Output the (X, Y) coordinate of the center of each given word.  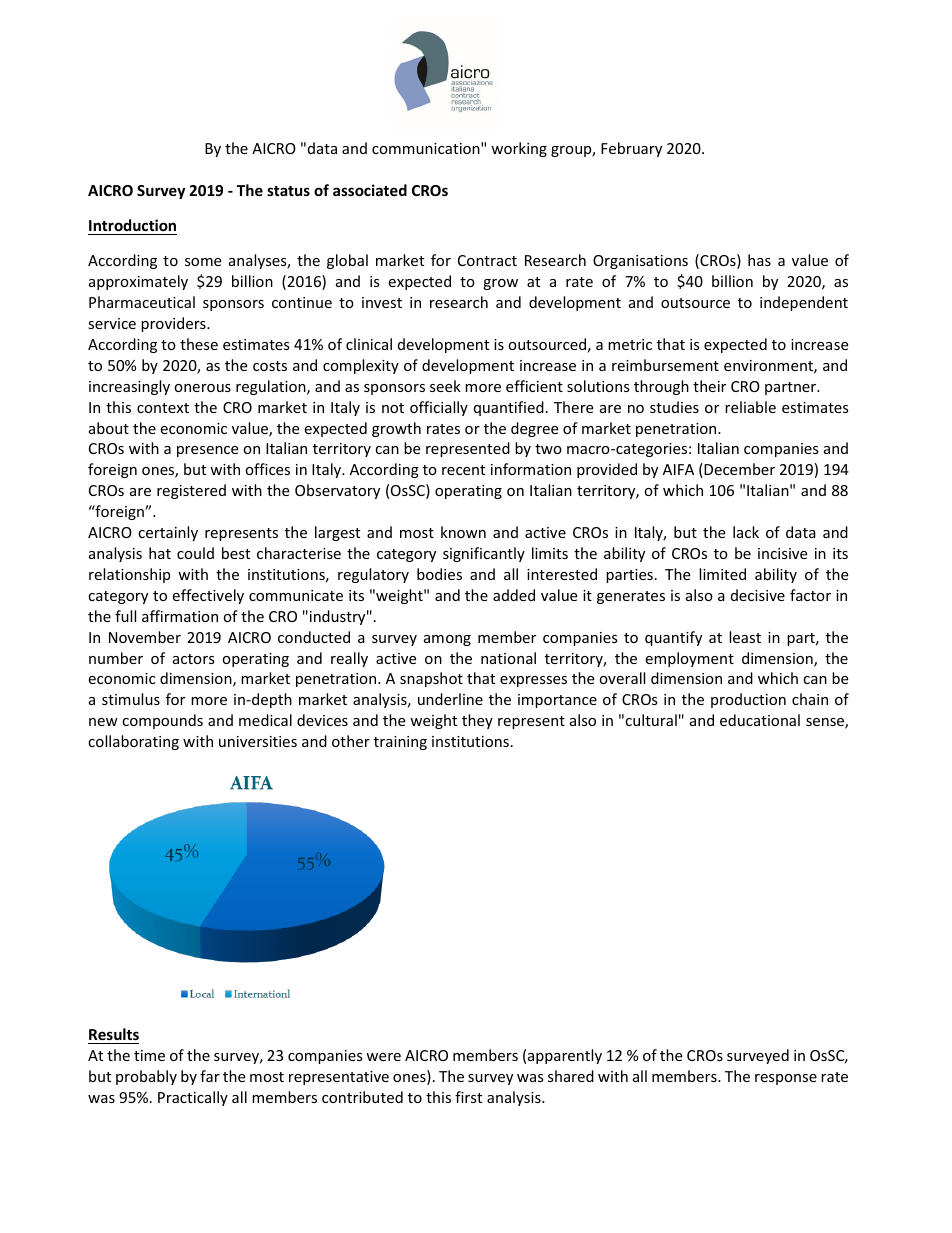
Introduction (132, 227)
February (631, 149)
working (519, 149)
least (745, 637)
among (447, 640)
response (786, 1079)
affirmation (180, 616)
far (210, 1076)
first (468, 1097)
